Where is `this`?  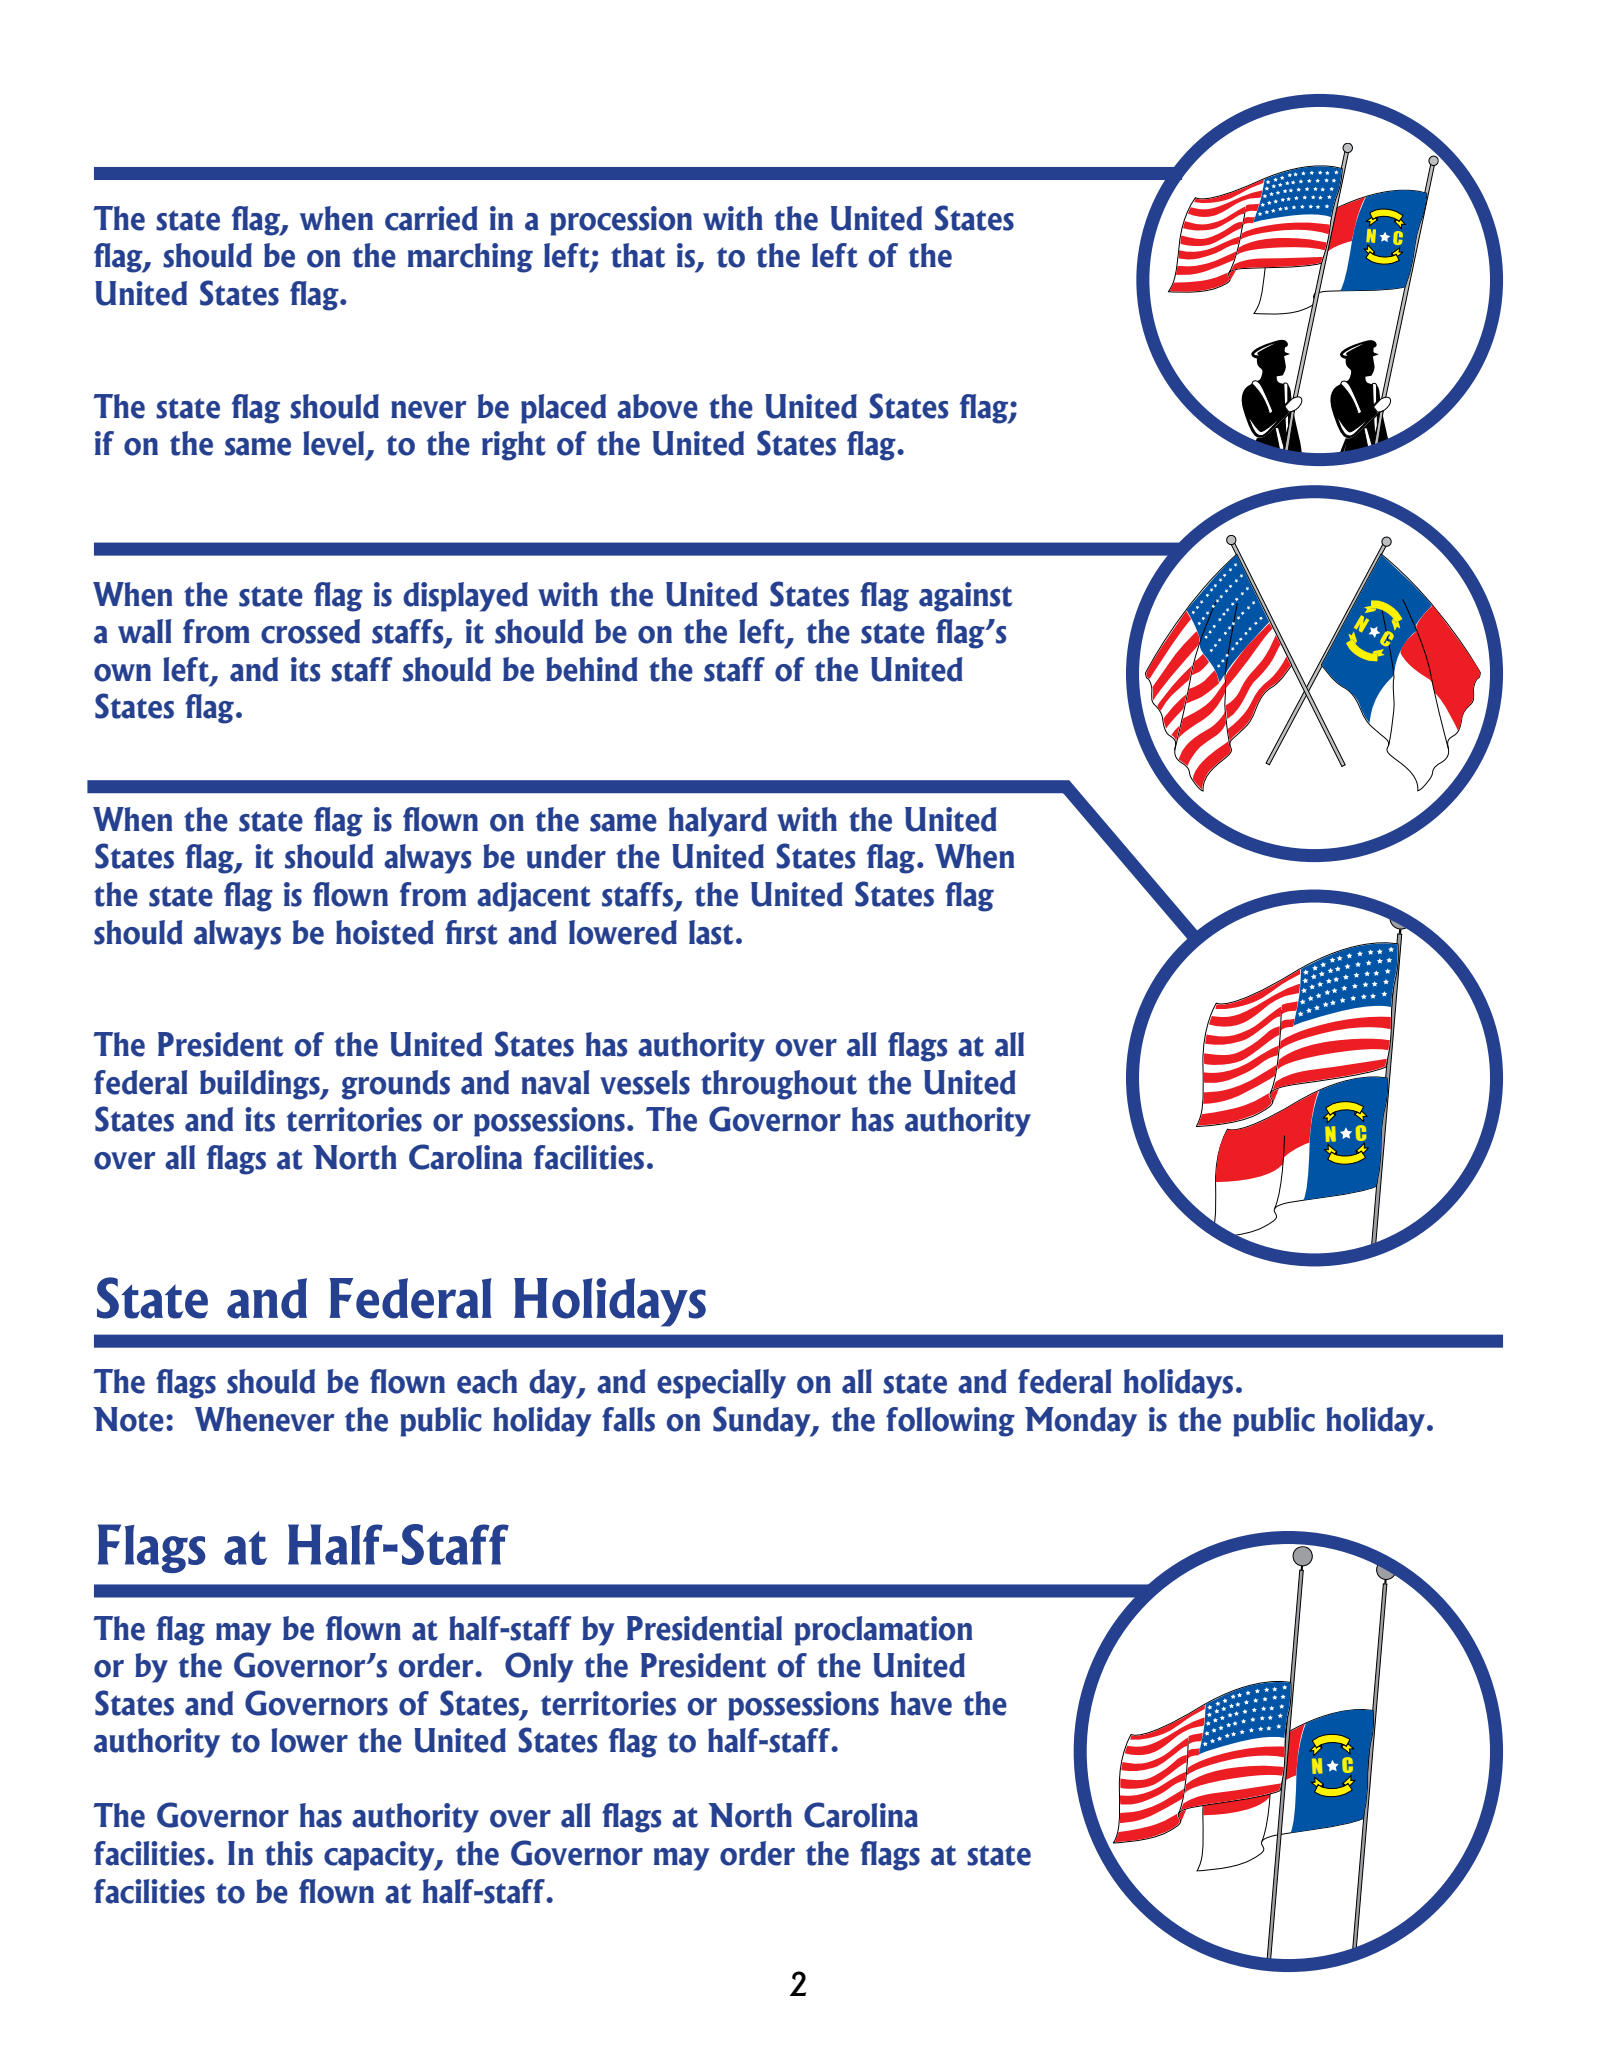 this is located at coordinates (289, 1853).
